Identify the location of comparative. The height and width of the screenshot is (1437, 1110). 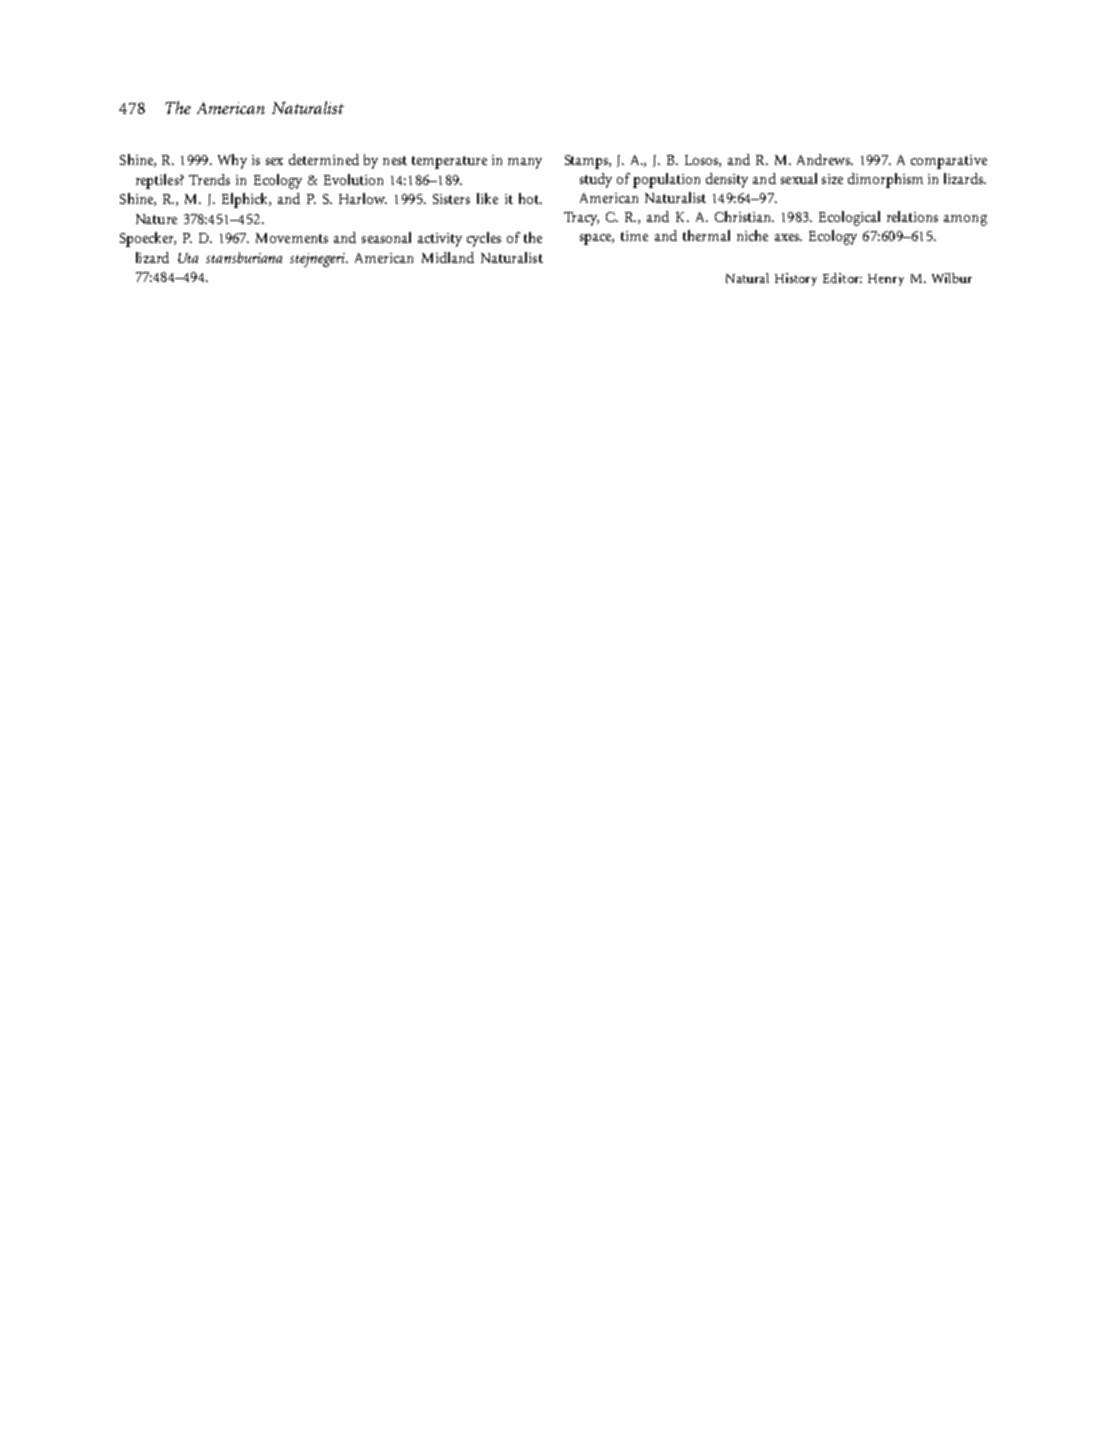
(949, 162).
